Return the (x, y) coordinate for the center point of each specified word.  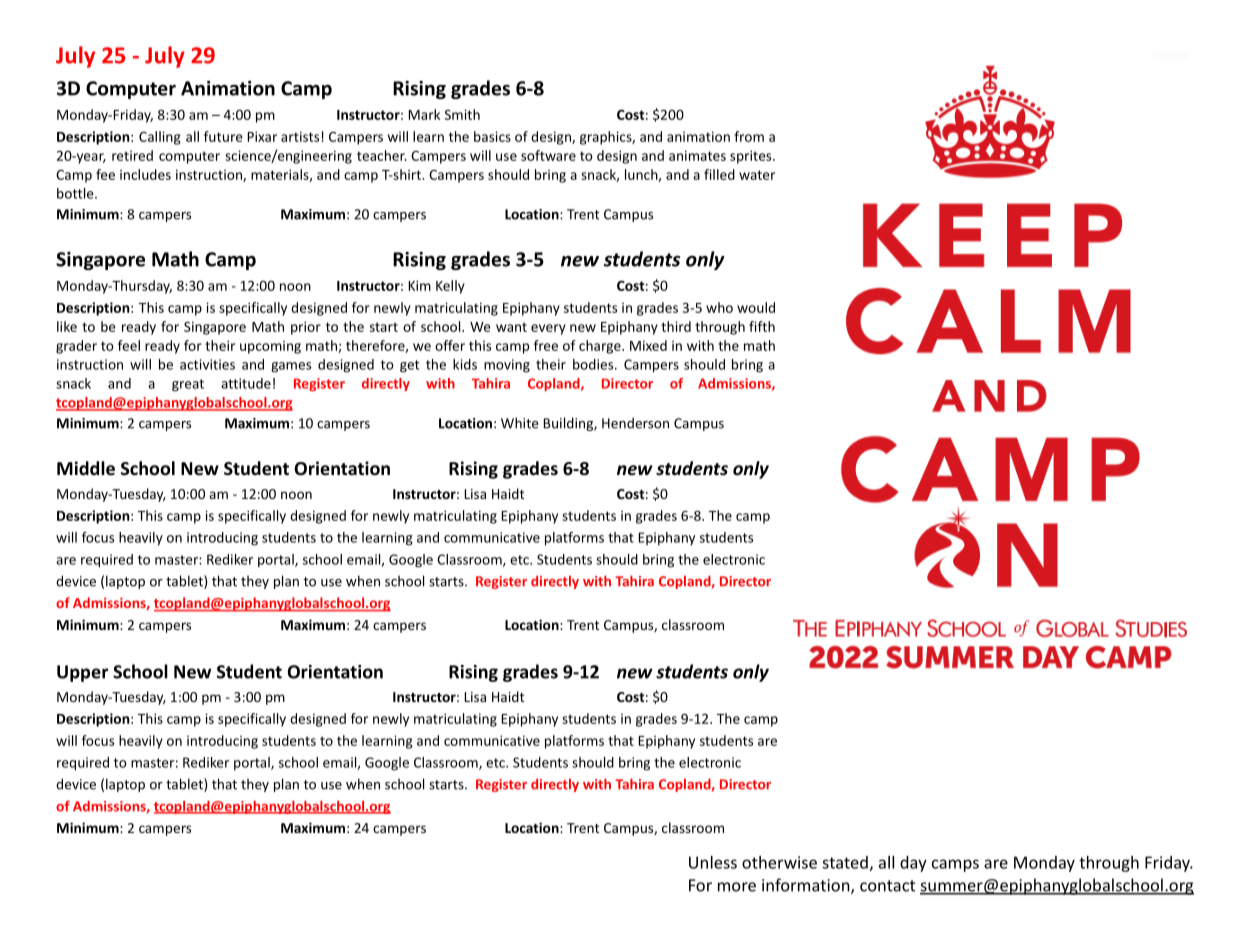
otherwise (779, 862)
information (807, 886)
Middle (86, 468)
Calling (160, 138)
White (519, 423)
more (737, 887)
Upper (82, 673)
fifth (762, 326)
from (749, 136)
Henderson (635, 423)
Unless (713, 862)
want (511, 327)
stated (845, 862)
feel (129, 345)
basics (492, 136)
